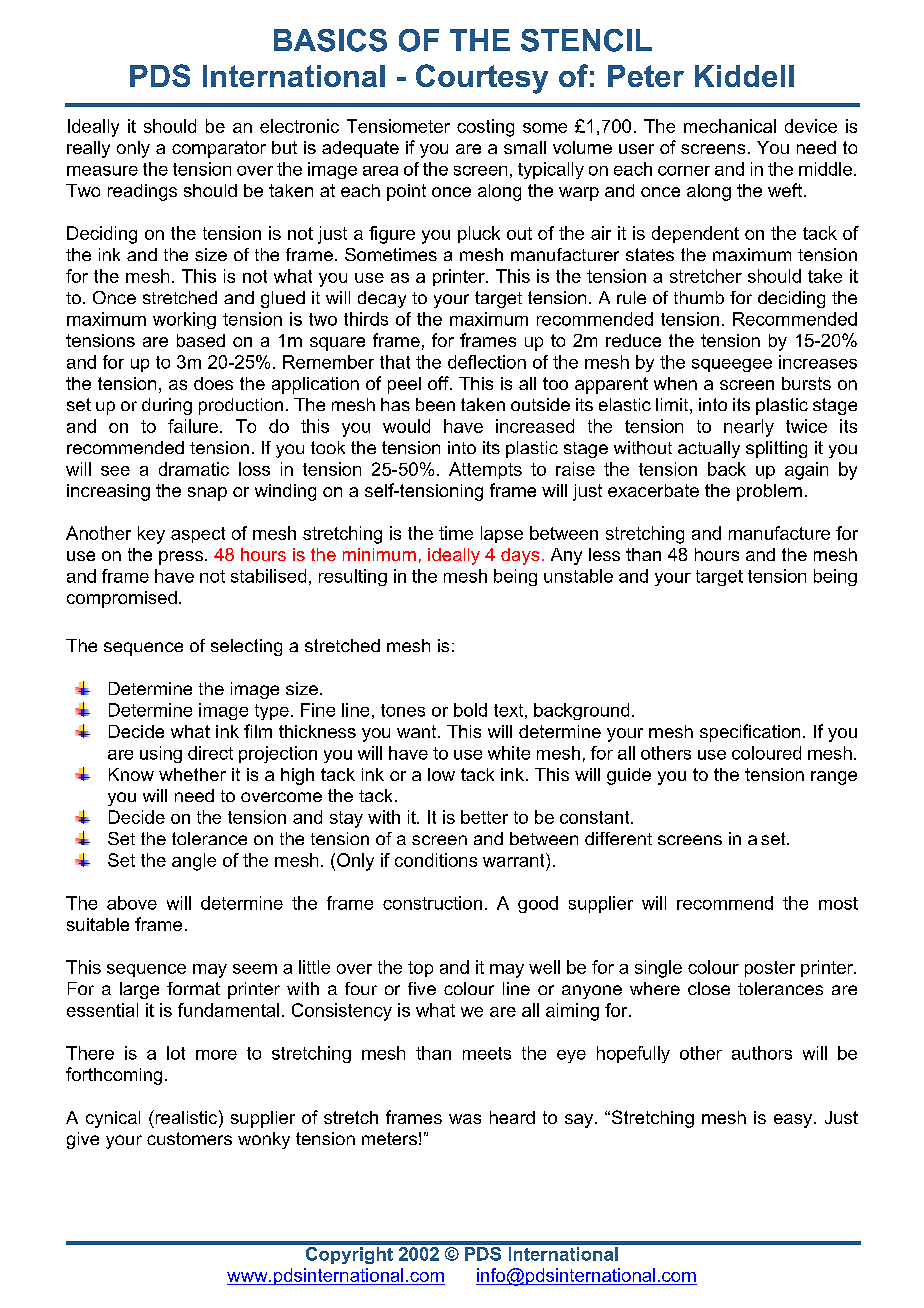  Describe the element at coordinates (769, 492) in the screenshot. I see `problem` at that location.
